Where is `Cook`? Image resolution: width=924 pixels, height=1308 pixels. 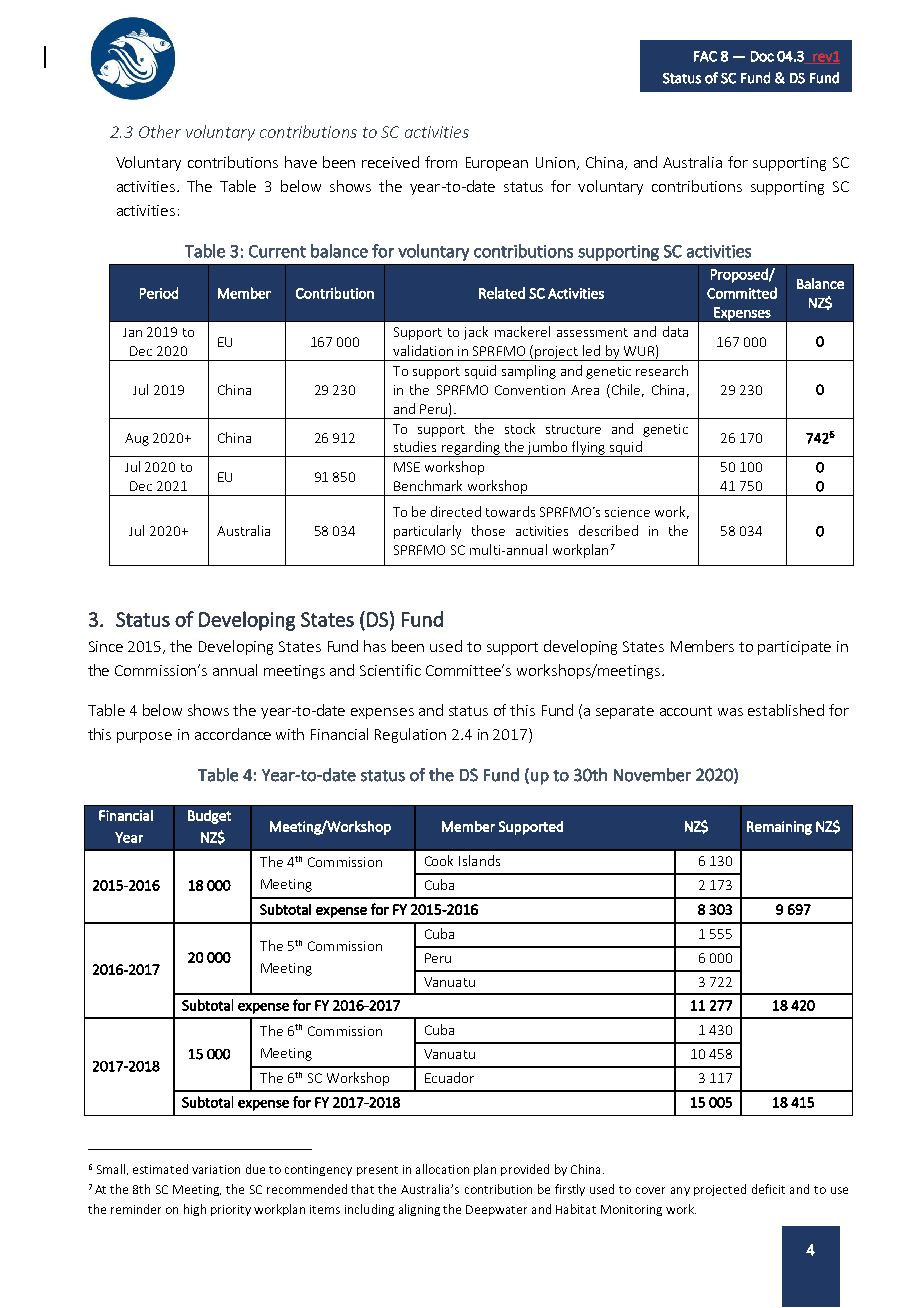
Cook is located at coordinates (439, 860).
